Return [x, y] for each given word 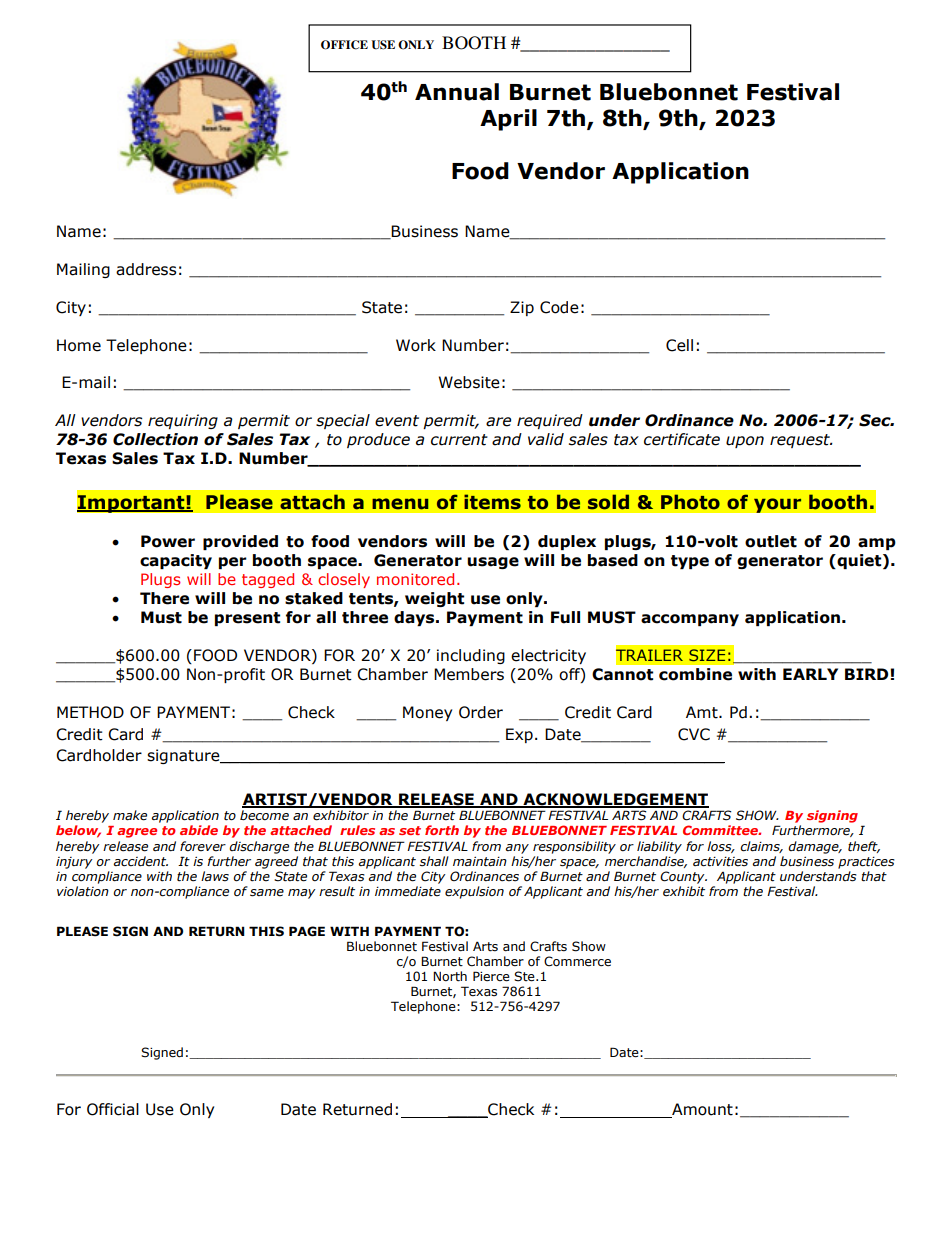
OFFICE [344, 45]
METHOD [90, 712]
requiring [183, 421]
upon [745, 442]
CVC [694, 734]
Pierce [491, 976]
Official [113, 1109]
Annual [457, 92]
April [508, 120]
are [498, 422]
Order [481, 712]
